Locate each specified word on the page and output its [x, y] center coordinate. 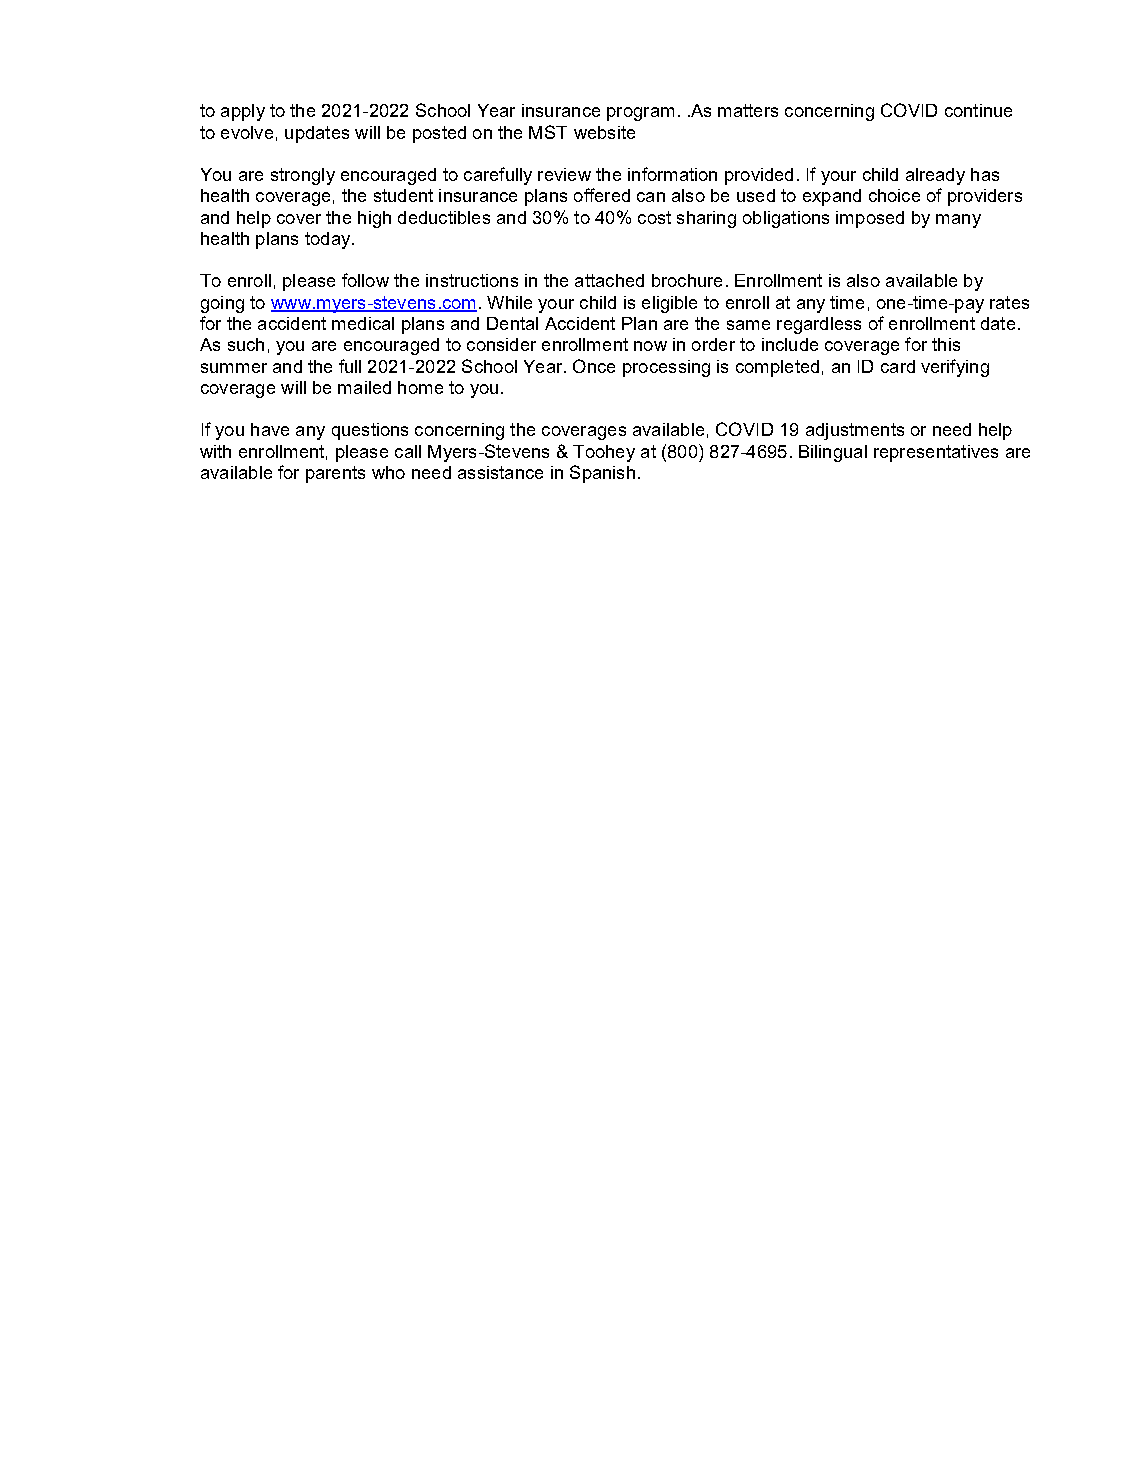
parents [335, 474]
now [650, 346]
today [329, 240]
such [246, 344]
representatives [936, 453]
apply [243, 112]
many [958, 221]
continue [978, 110]
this [946, 344]
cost [654, 217]
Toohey [604, 453]
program [640, 114]
